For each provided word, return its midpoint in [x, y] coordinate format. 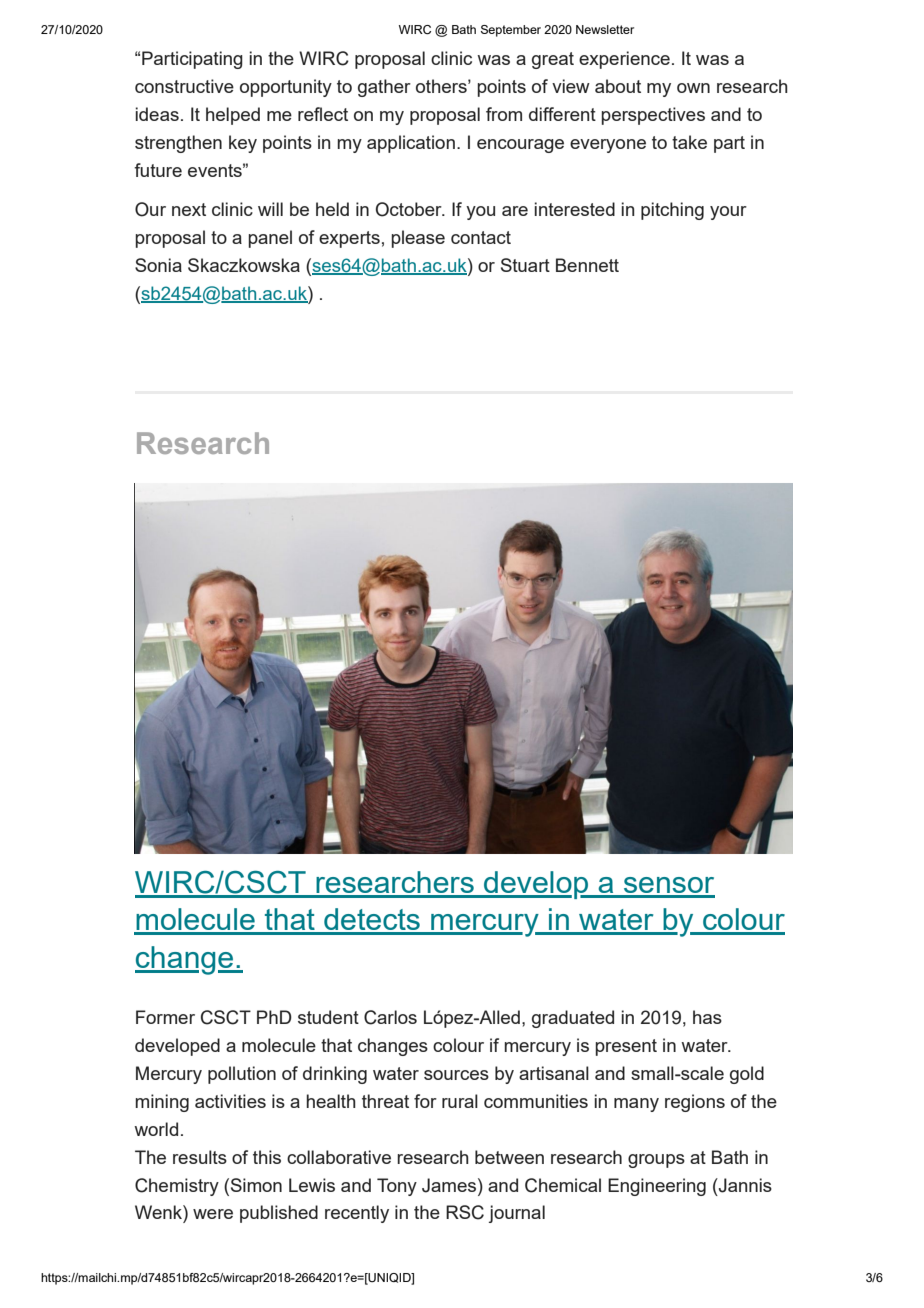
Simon [255, 1185]
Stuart [525, 265]
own [693, 88]
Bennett [587, 265]
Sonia [158, 265]
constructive [184, 86]
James [450, 1185]
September [511, 31]
